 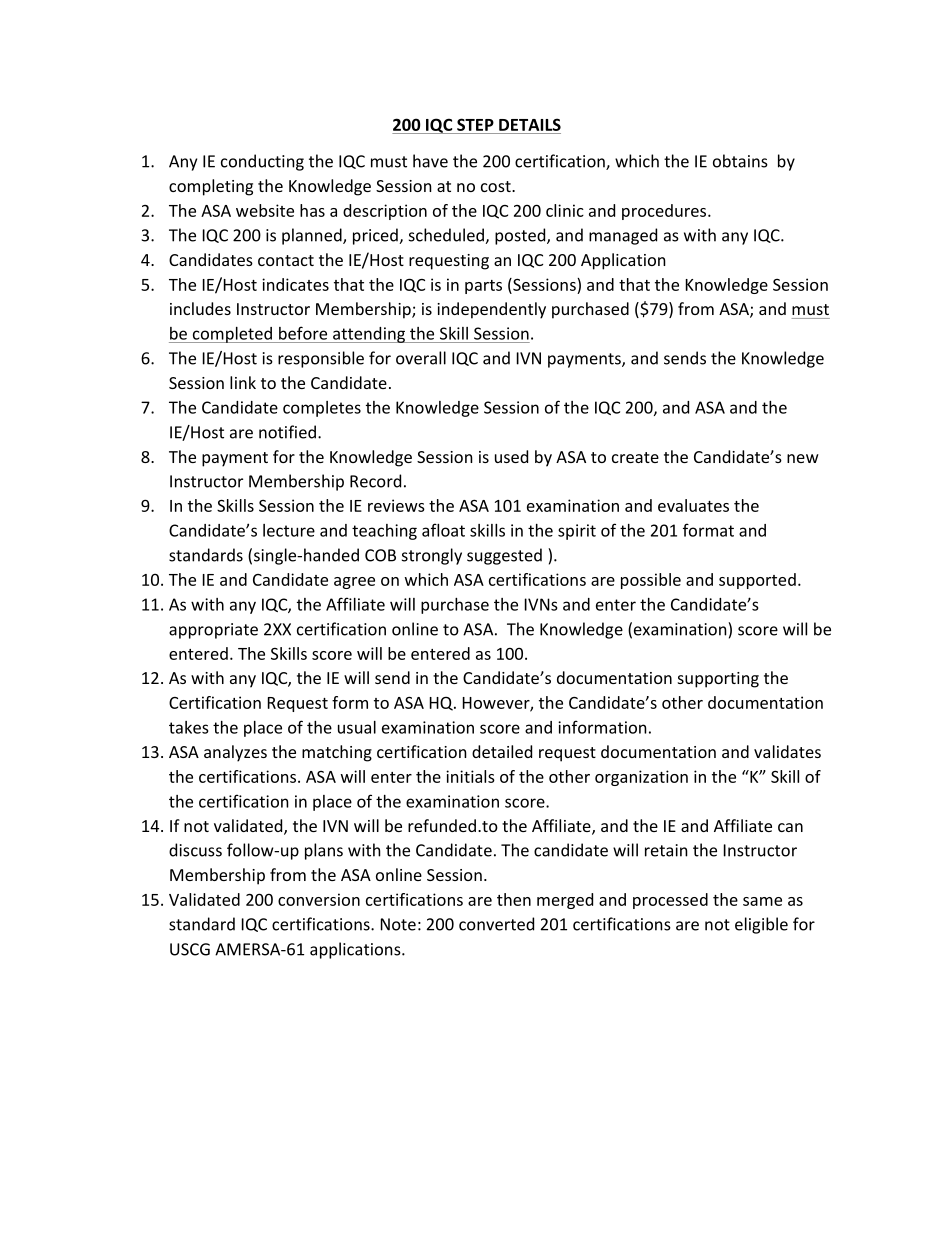 I want to click on new, so click(x=803, y=458).
